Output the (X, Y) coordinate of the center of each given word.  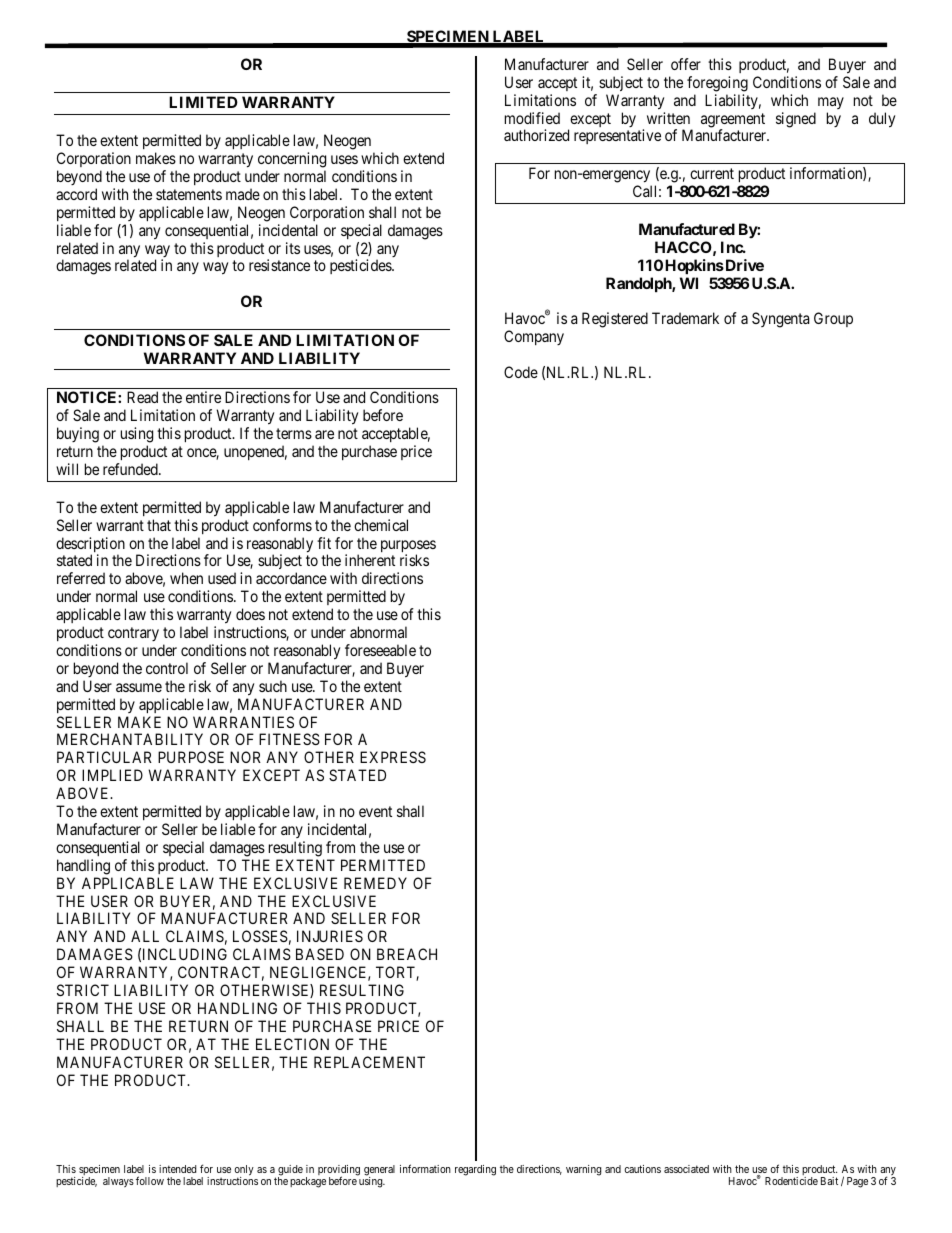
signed (796, 120)
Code (521, 372)
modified (532, 118)
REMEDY (375, 883)
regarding (475, 1170)
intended (177, 1169)
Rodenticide (791, 1181)
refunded (131, 469)
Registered (615, 320)
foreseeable (380, 650)
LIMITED (203, 102)
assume (139, 687)
